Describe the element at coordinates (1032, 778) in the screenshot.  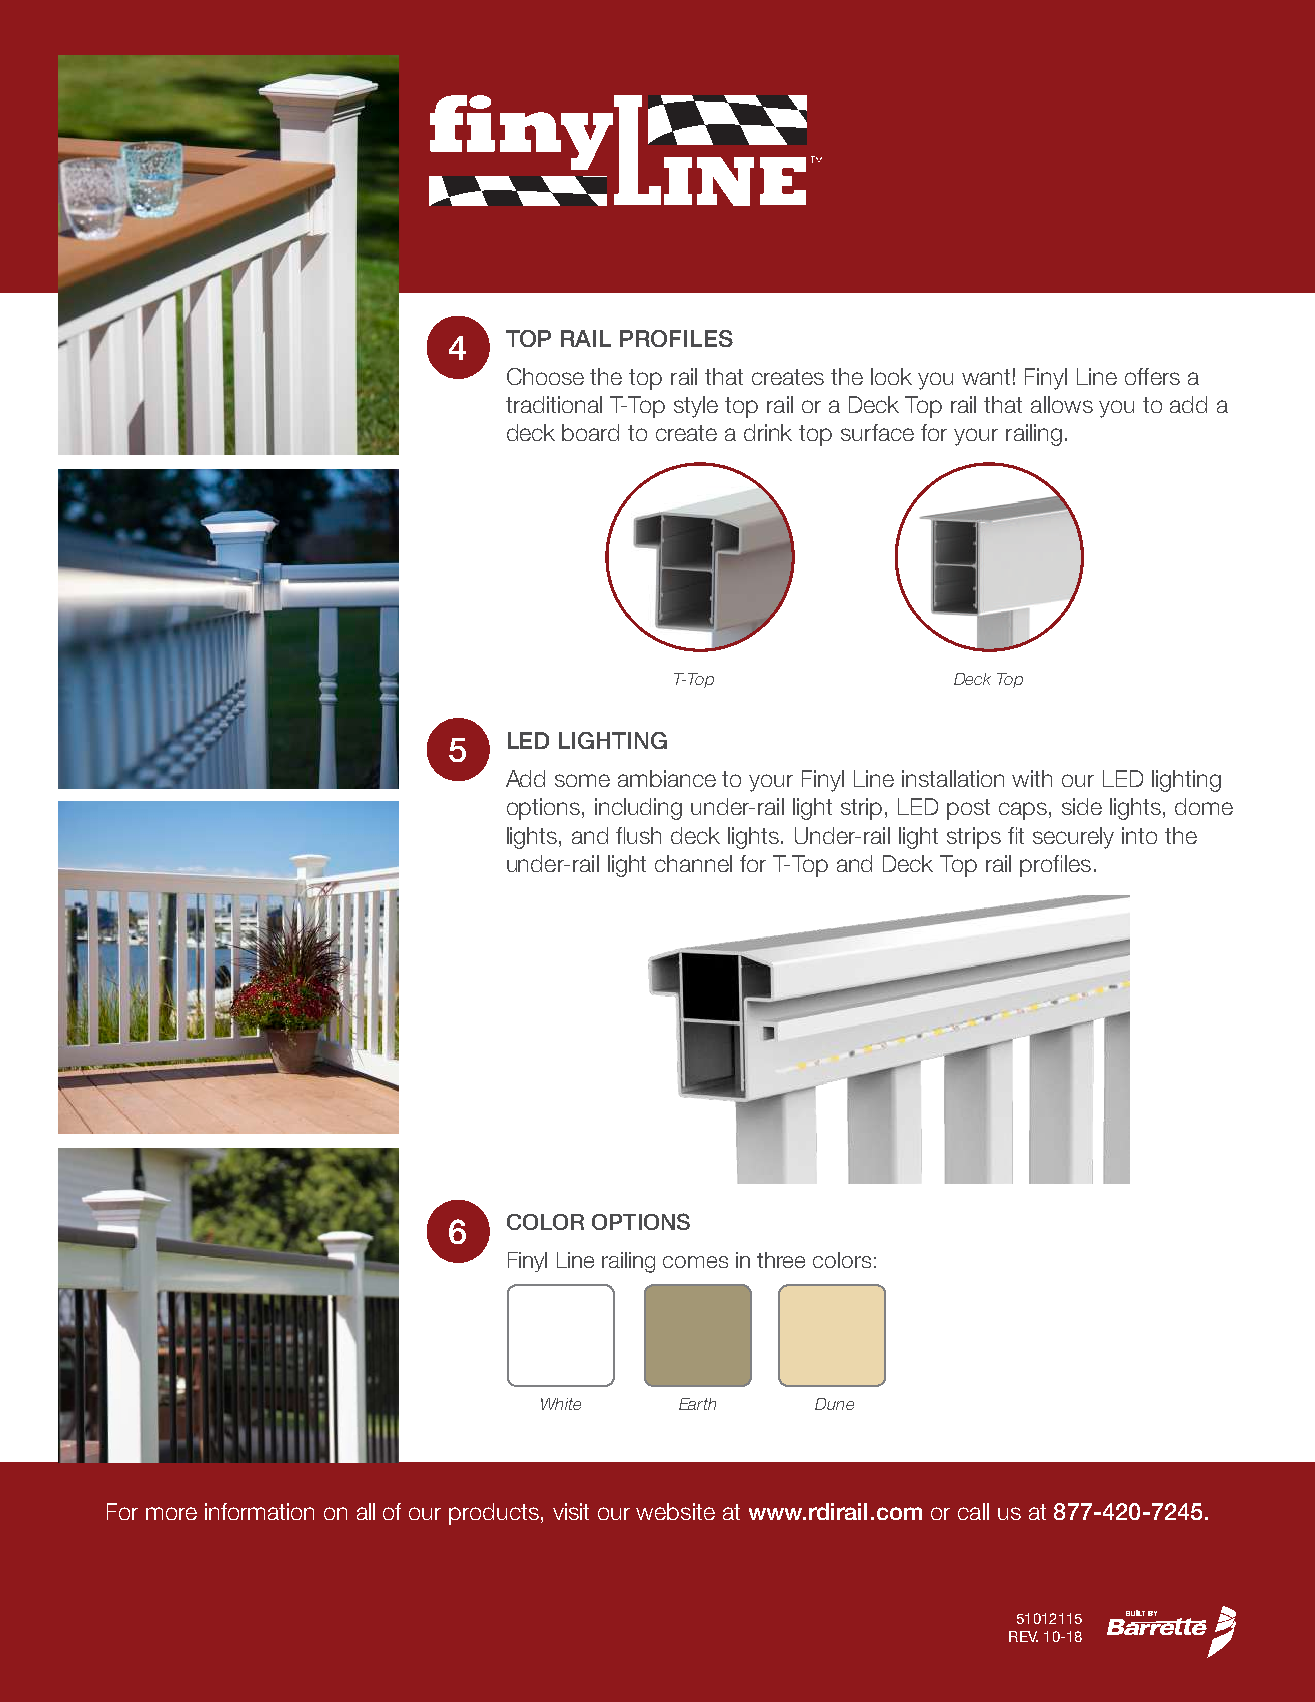
I see `with` at that location.
